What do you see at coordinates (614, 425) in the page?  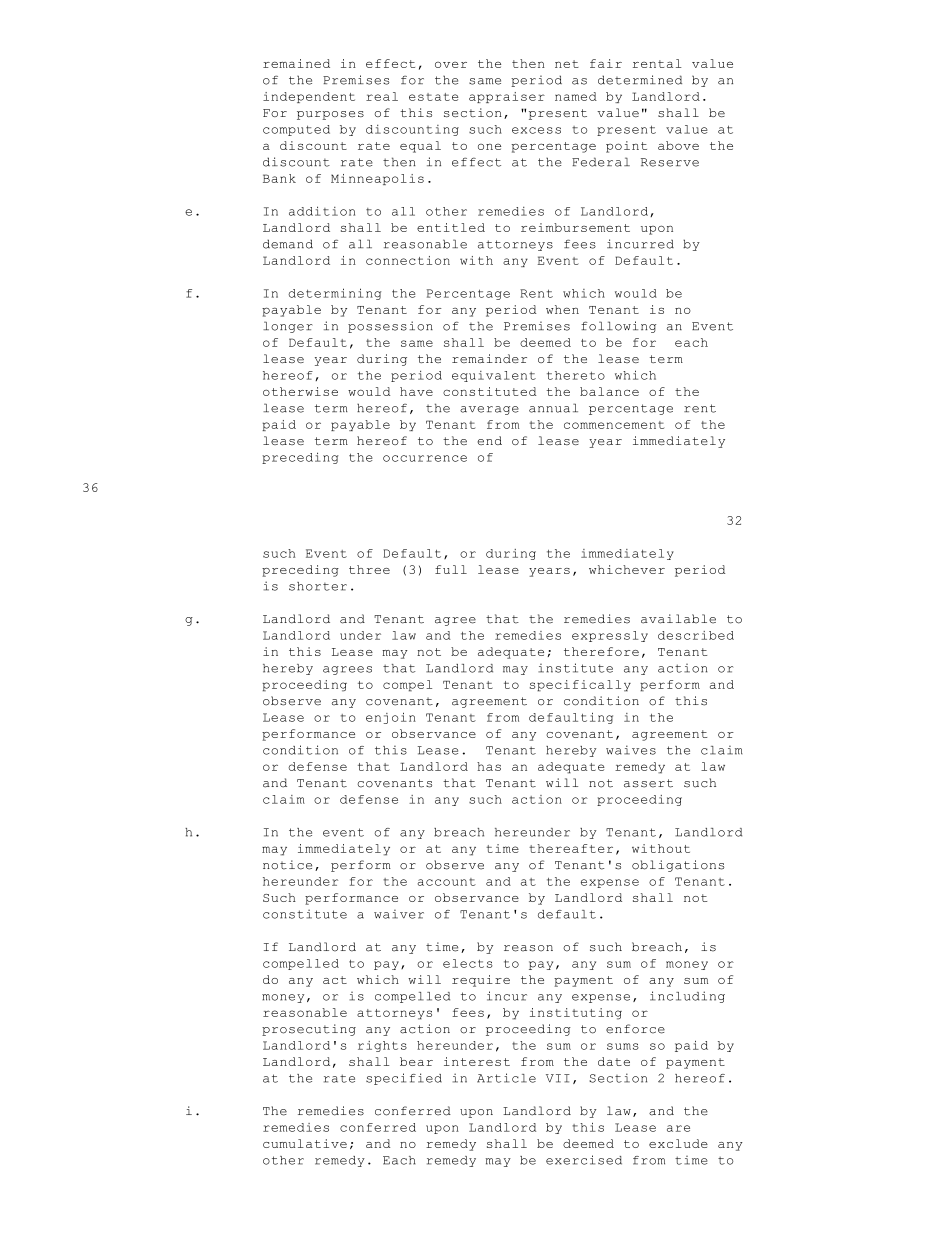 I see `commencement` at bounding box center [614, 425].
